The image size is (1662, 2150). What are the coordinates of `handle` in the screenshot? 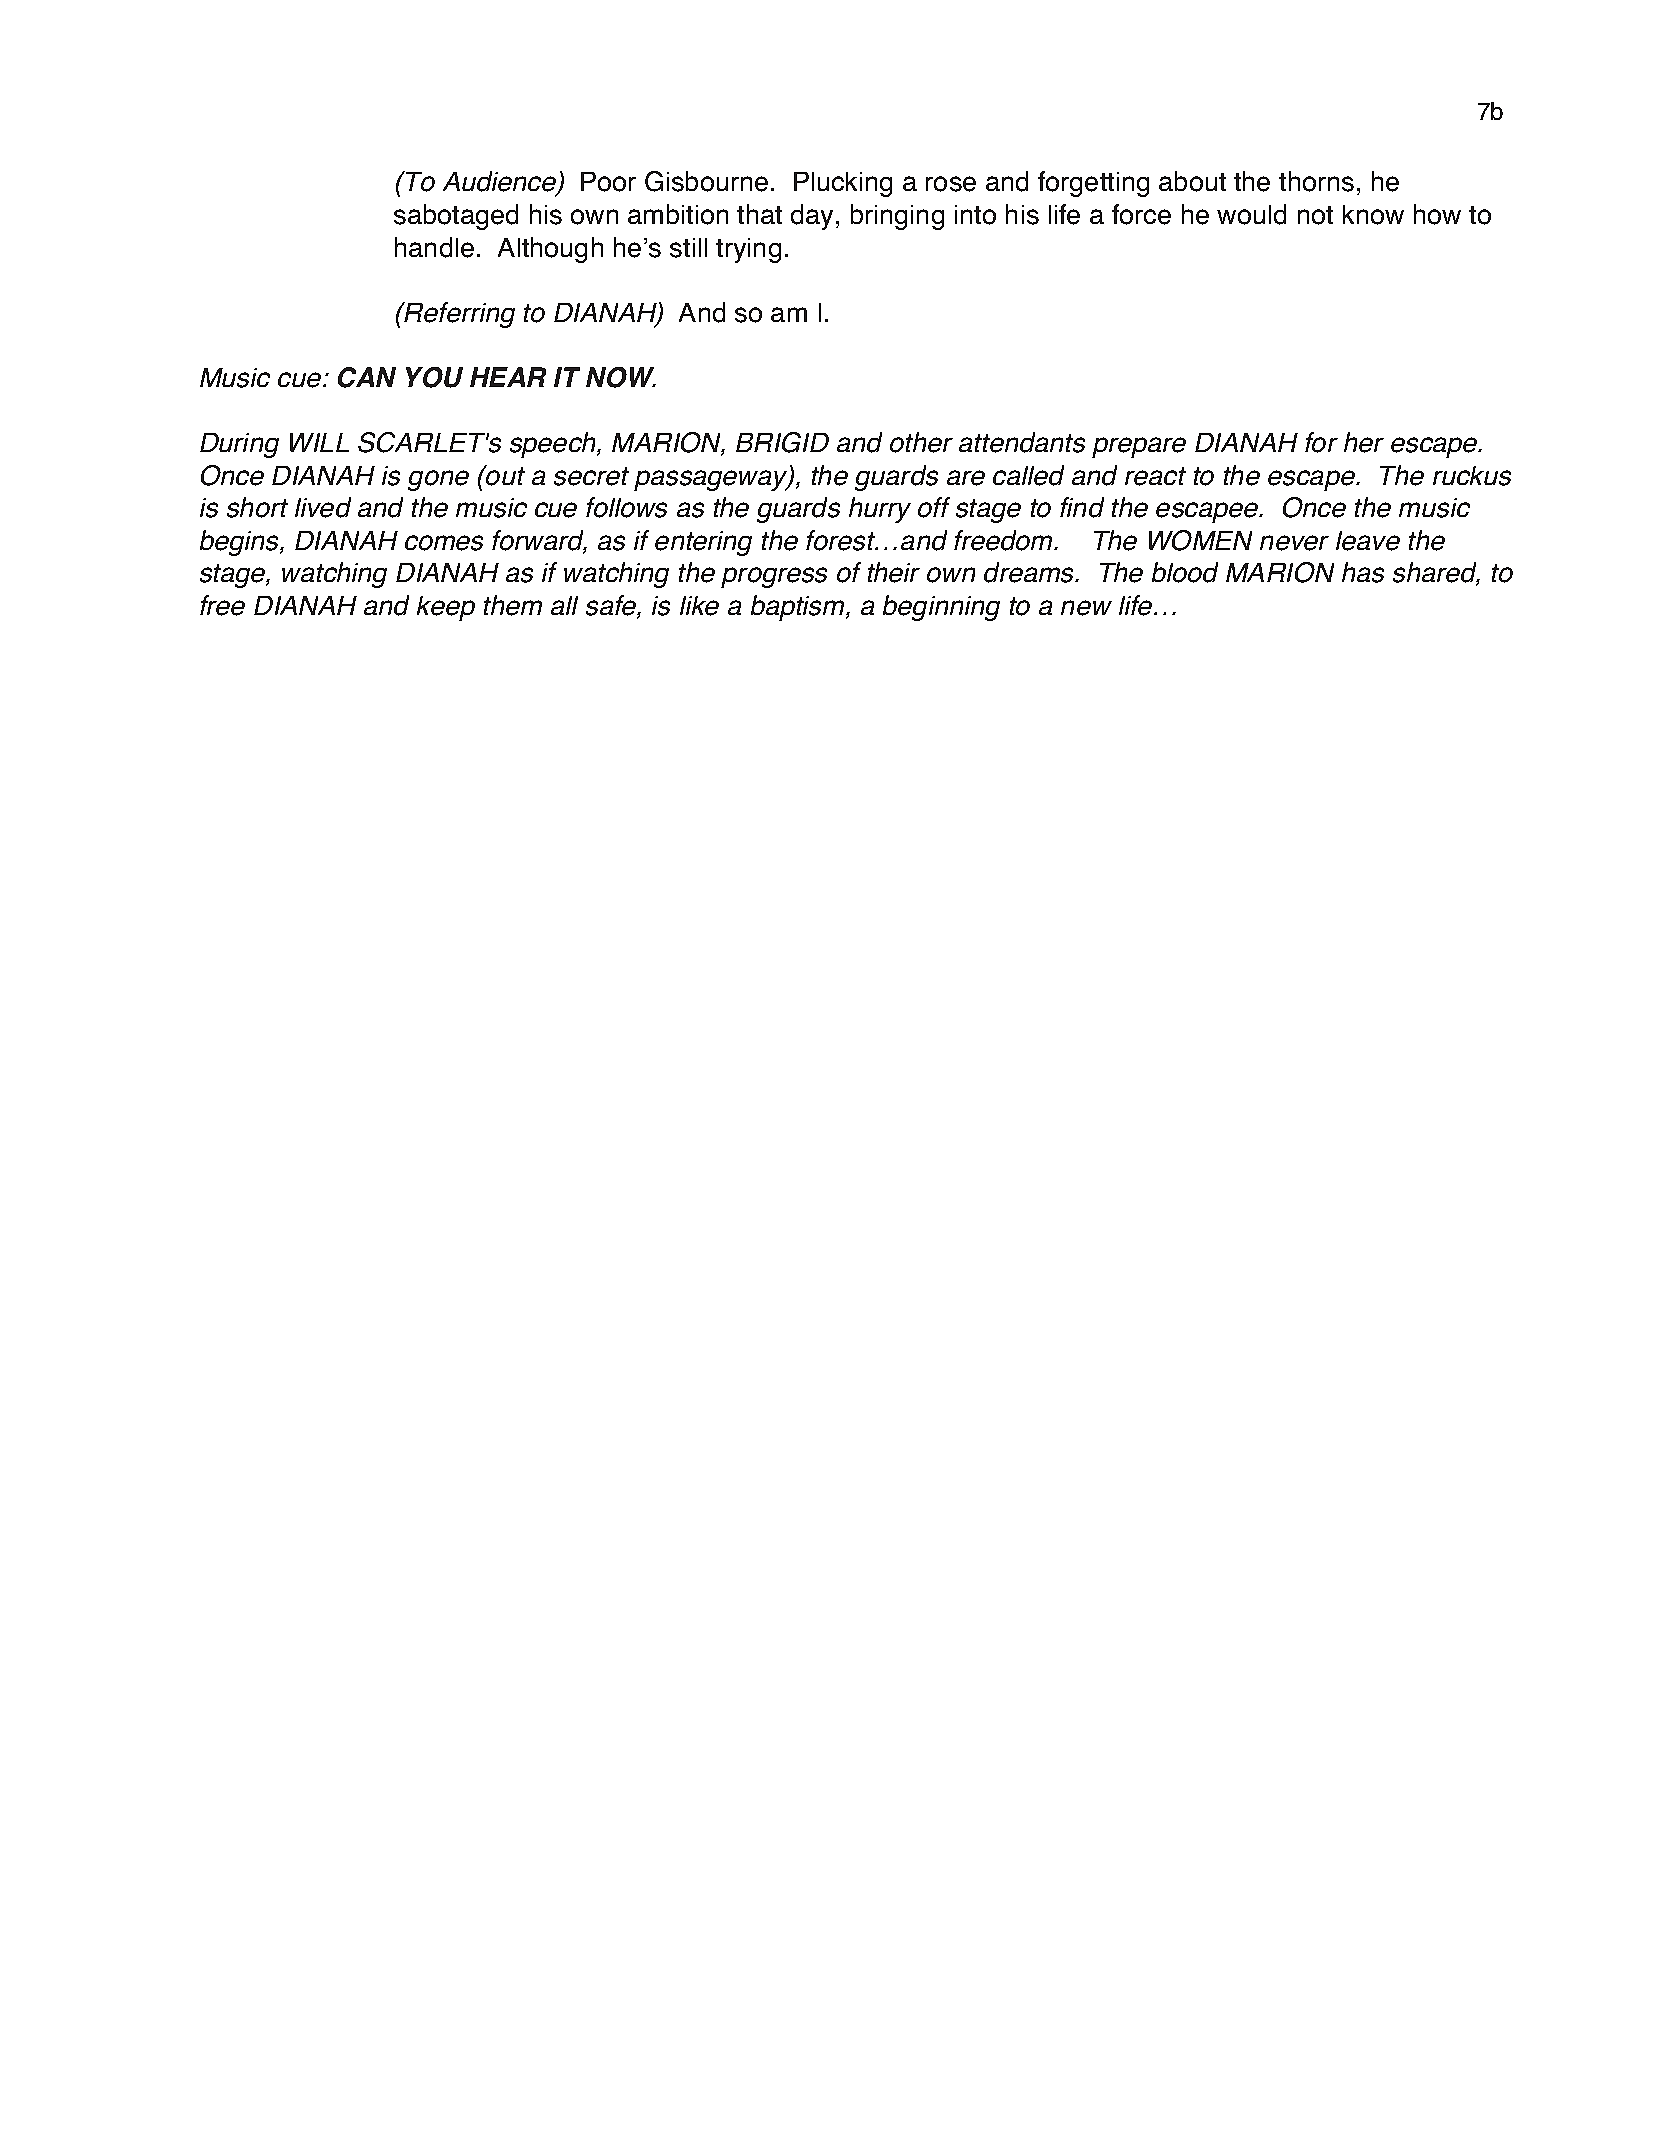 It's located at (434, 247).
